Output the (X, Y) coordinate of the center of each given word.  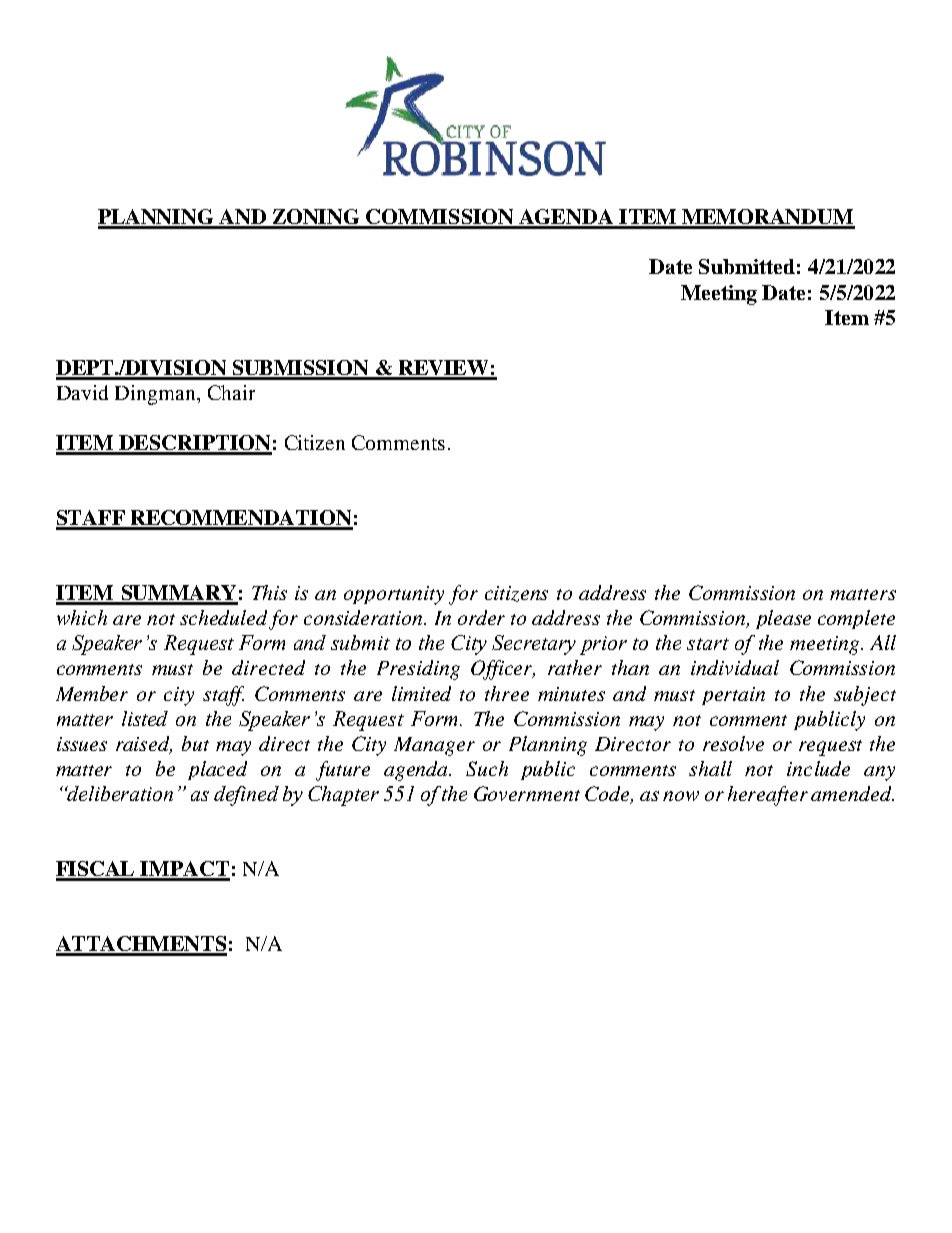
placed (217, 770)
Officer (503, 670)
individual (735, 667)
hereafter (768, 796)
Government (527, 793)
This (269, 592)
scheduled (225, 619)
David (82, 392)
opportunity (394, 595)
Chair (231, 392)
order (481, 617)
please (783, 619)
